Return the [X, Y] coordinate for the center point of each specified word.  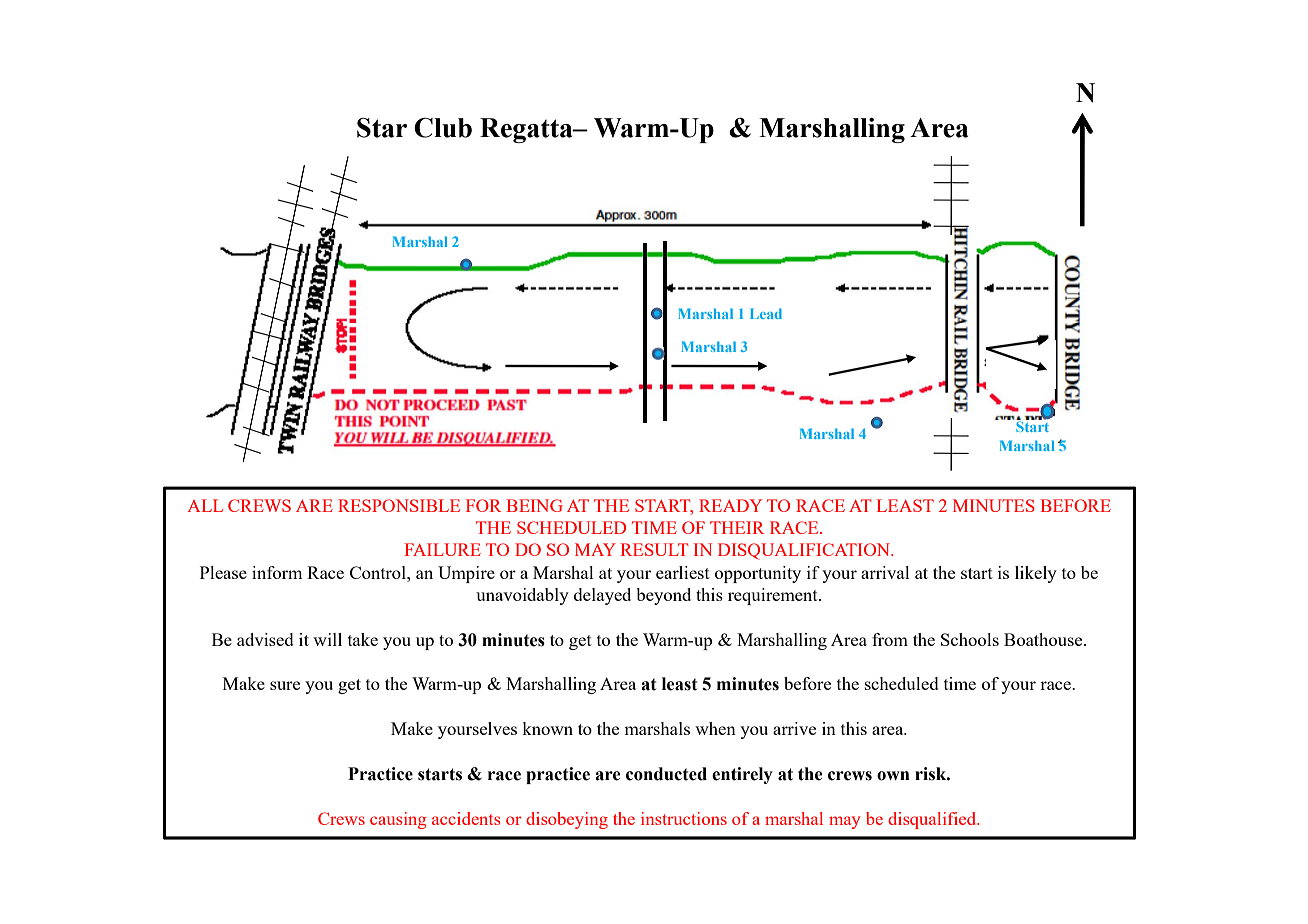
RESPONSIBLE [399, 505]
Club [443, 127]
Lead [766, 313]
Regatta [527, 130]
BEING [534, 505]
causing [398, 820]
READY [730, 505]
